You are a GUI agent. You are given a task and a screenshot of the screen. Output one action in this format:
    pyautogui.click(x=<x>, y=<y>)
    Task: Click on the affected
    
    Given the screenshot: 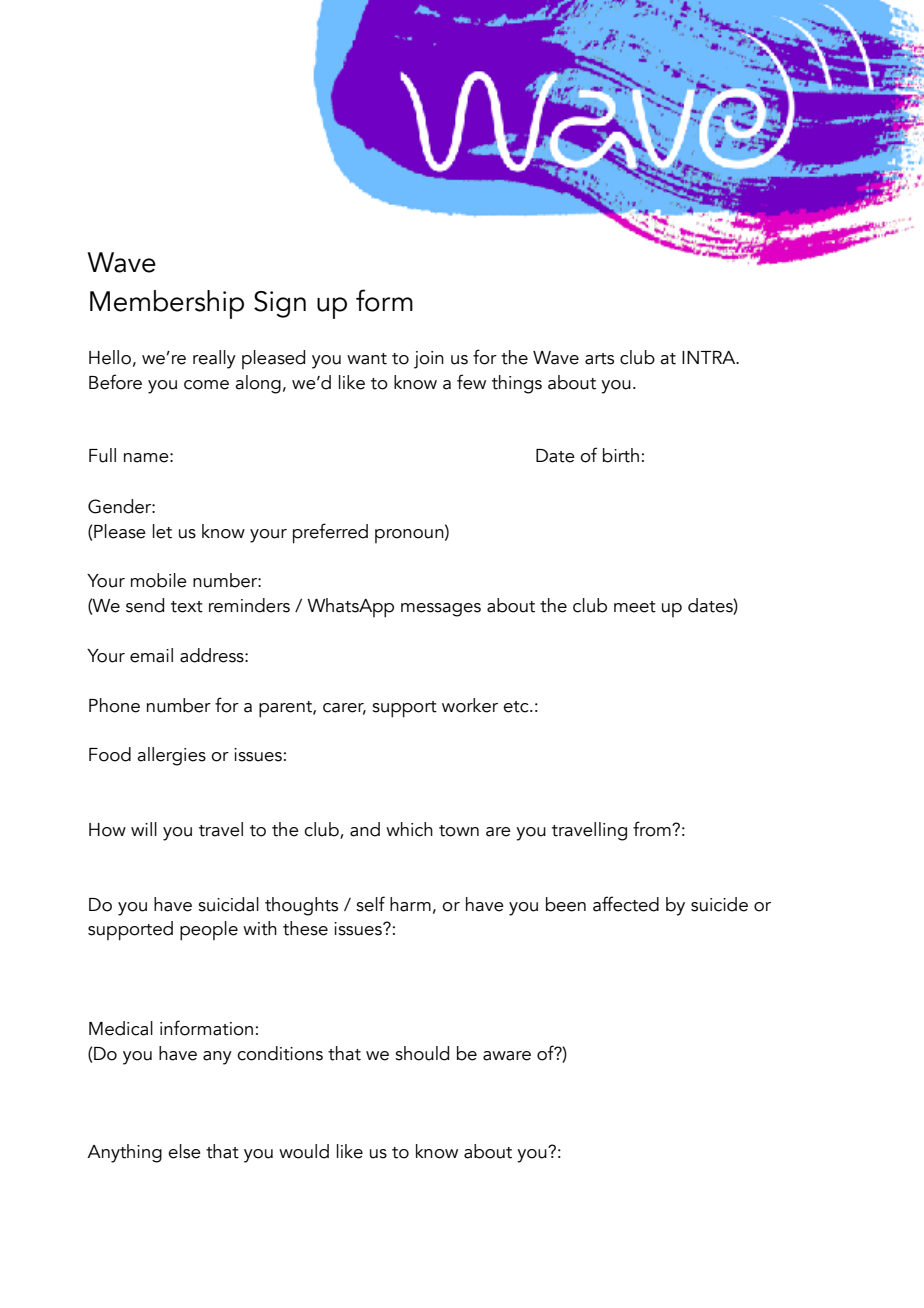 What is the action you would take?
    pyautogui.click(x=626, y=904)
